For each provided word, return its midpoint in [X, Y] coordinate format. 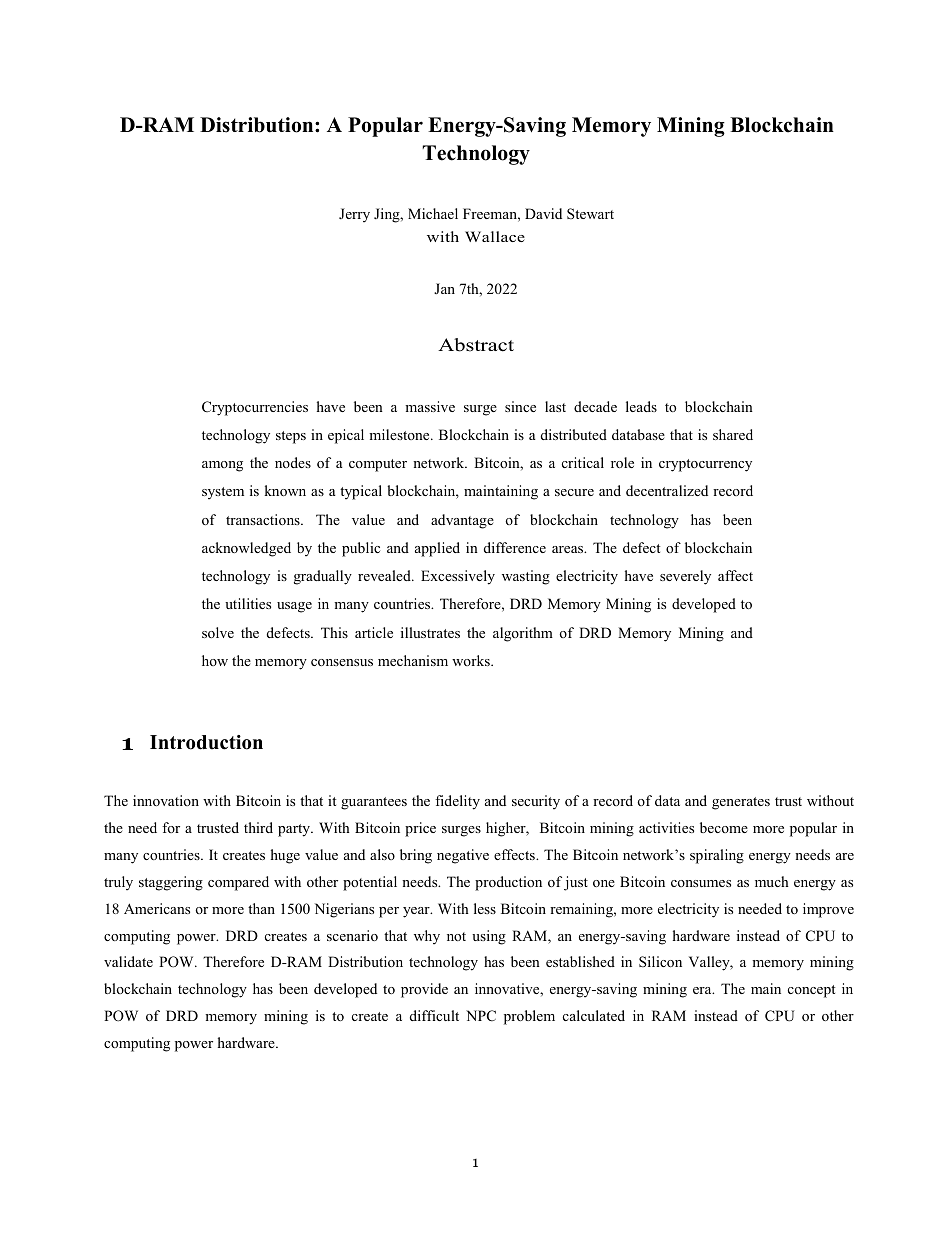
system [223, 493]
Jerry [354, 215]
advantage [462, 521]
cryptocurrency [705, 465]
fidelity [457, 802]
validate [128, 961]
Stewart [590, 213]
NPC [481, 1016]
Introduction [206, 742]
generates [741, 803]
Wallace [495, 236]
